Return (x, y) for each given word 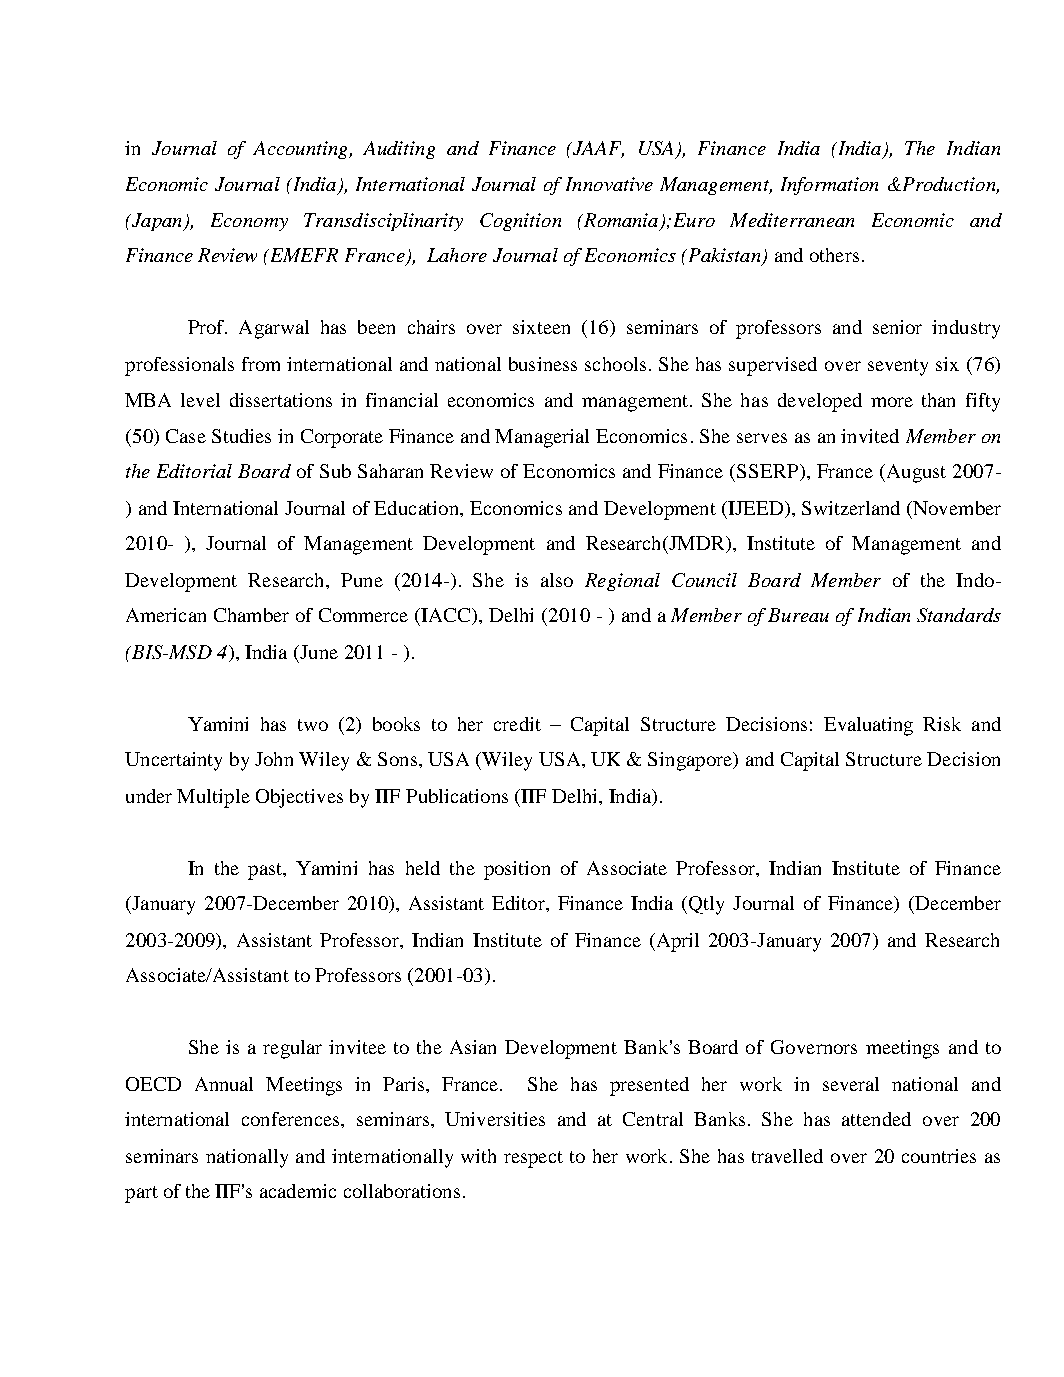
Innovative (609, 184)
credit (517, 724)
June (318, 652)
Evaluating (868, 726)
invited (870, 436)
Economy (249, 222)
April (676, 942)
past (266, 871)
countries (939, 1156)
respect (533, 1159)
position (517, 870)
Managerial (542, 438)
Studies (241, 436)
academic (298, 1191)
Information (829, 186)
